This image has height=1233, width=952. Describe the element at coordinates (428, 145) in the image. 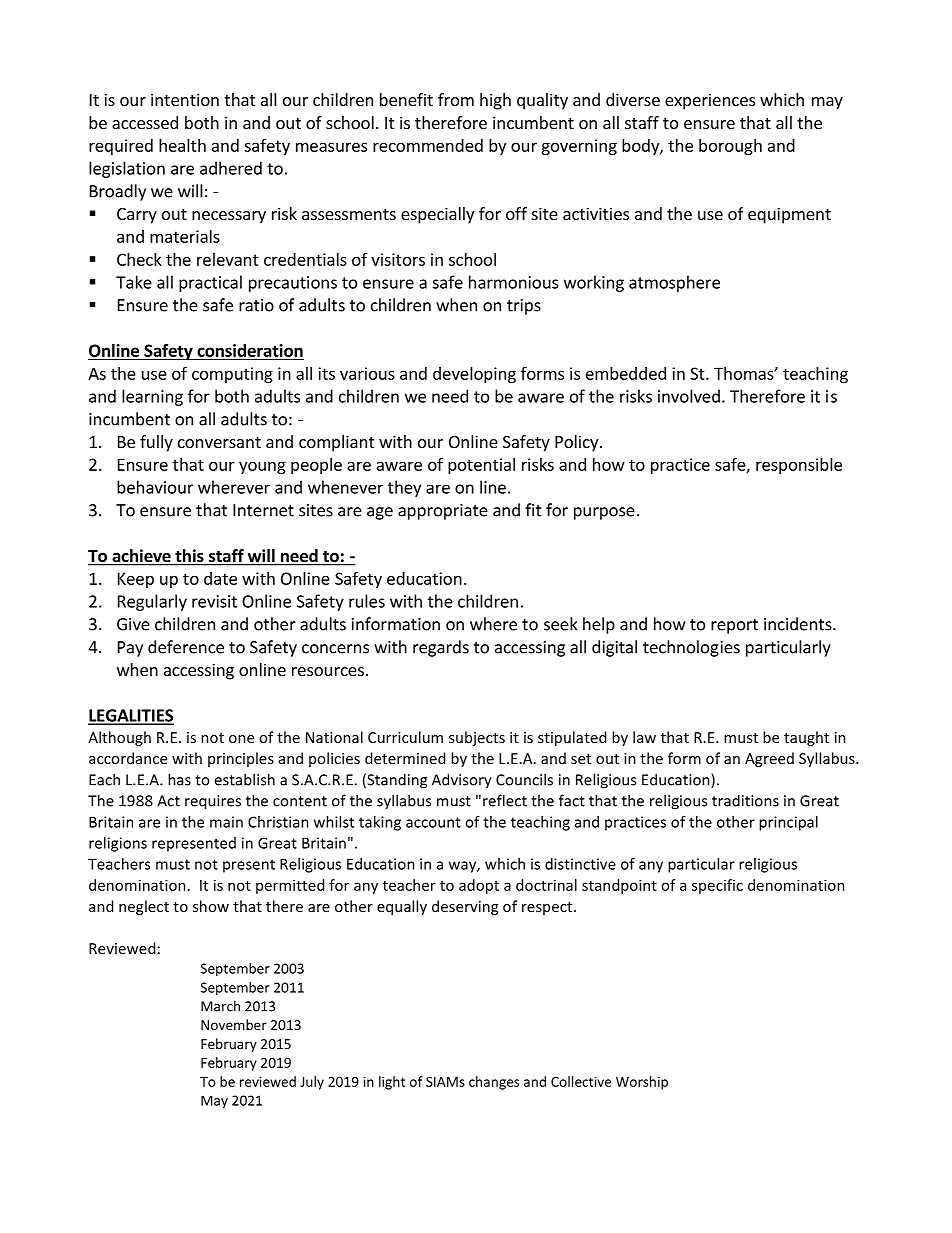

I see `recommended` at that location.
